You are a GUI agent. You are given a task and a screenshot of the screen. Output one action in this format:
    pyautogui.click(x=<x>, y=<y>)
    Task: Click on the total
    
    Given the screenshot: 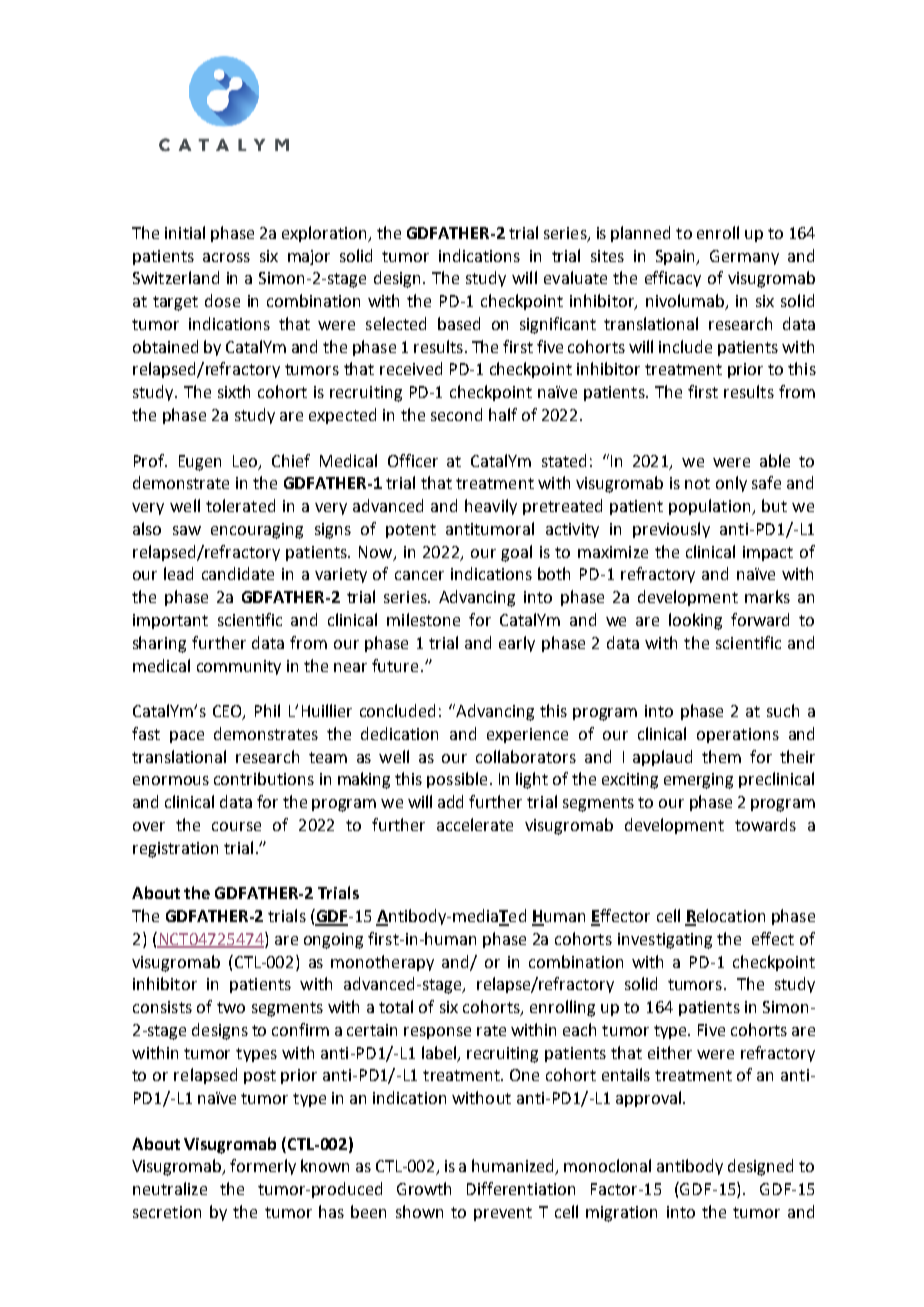 What is the action you would take?
    pyautogui.click(x=396, y=1006)
